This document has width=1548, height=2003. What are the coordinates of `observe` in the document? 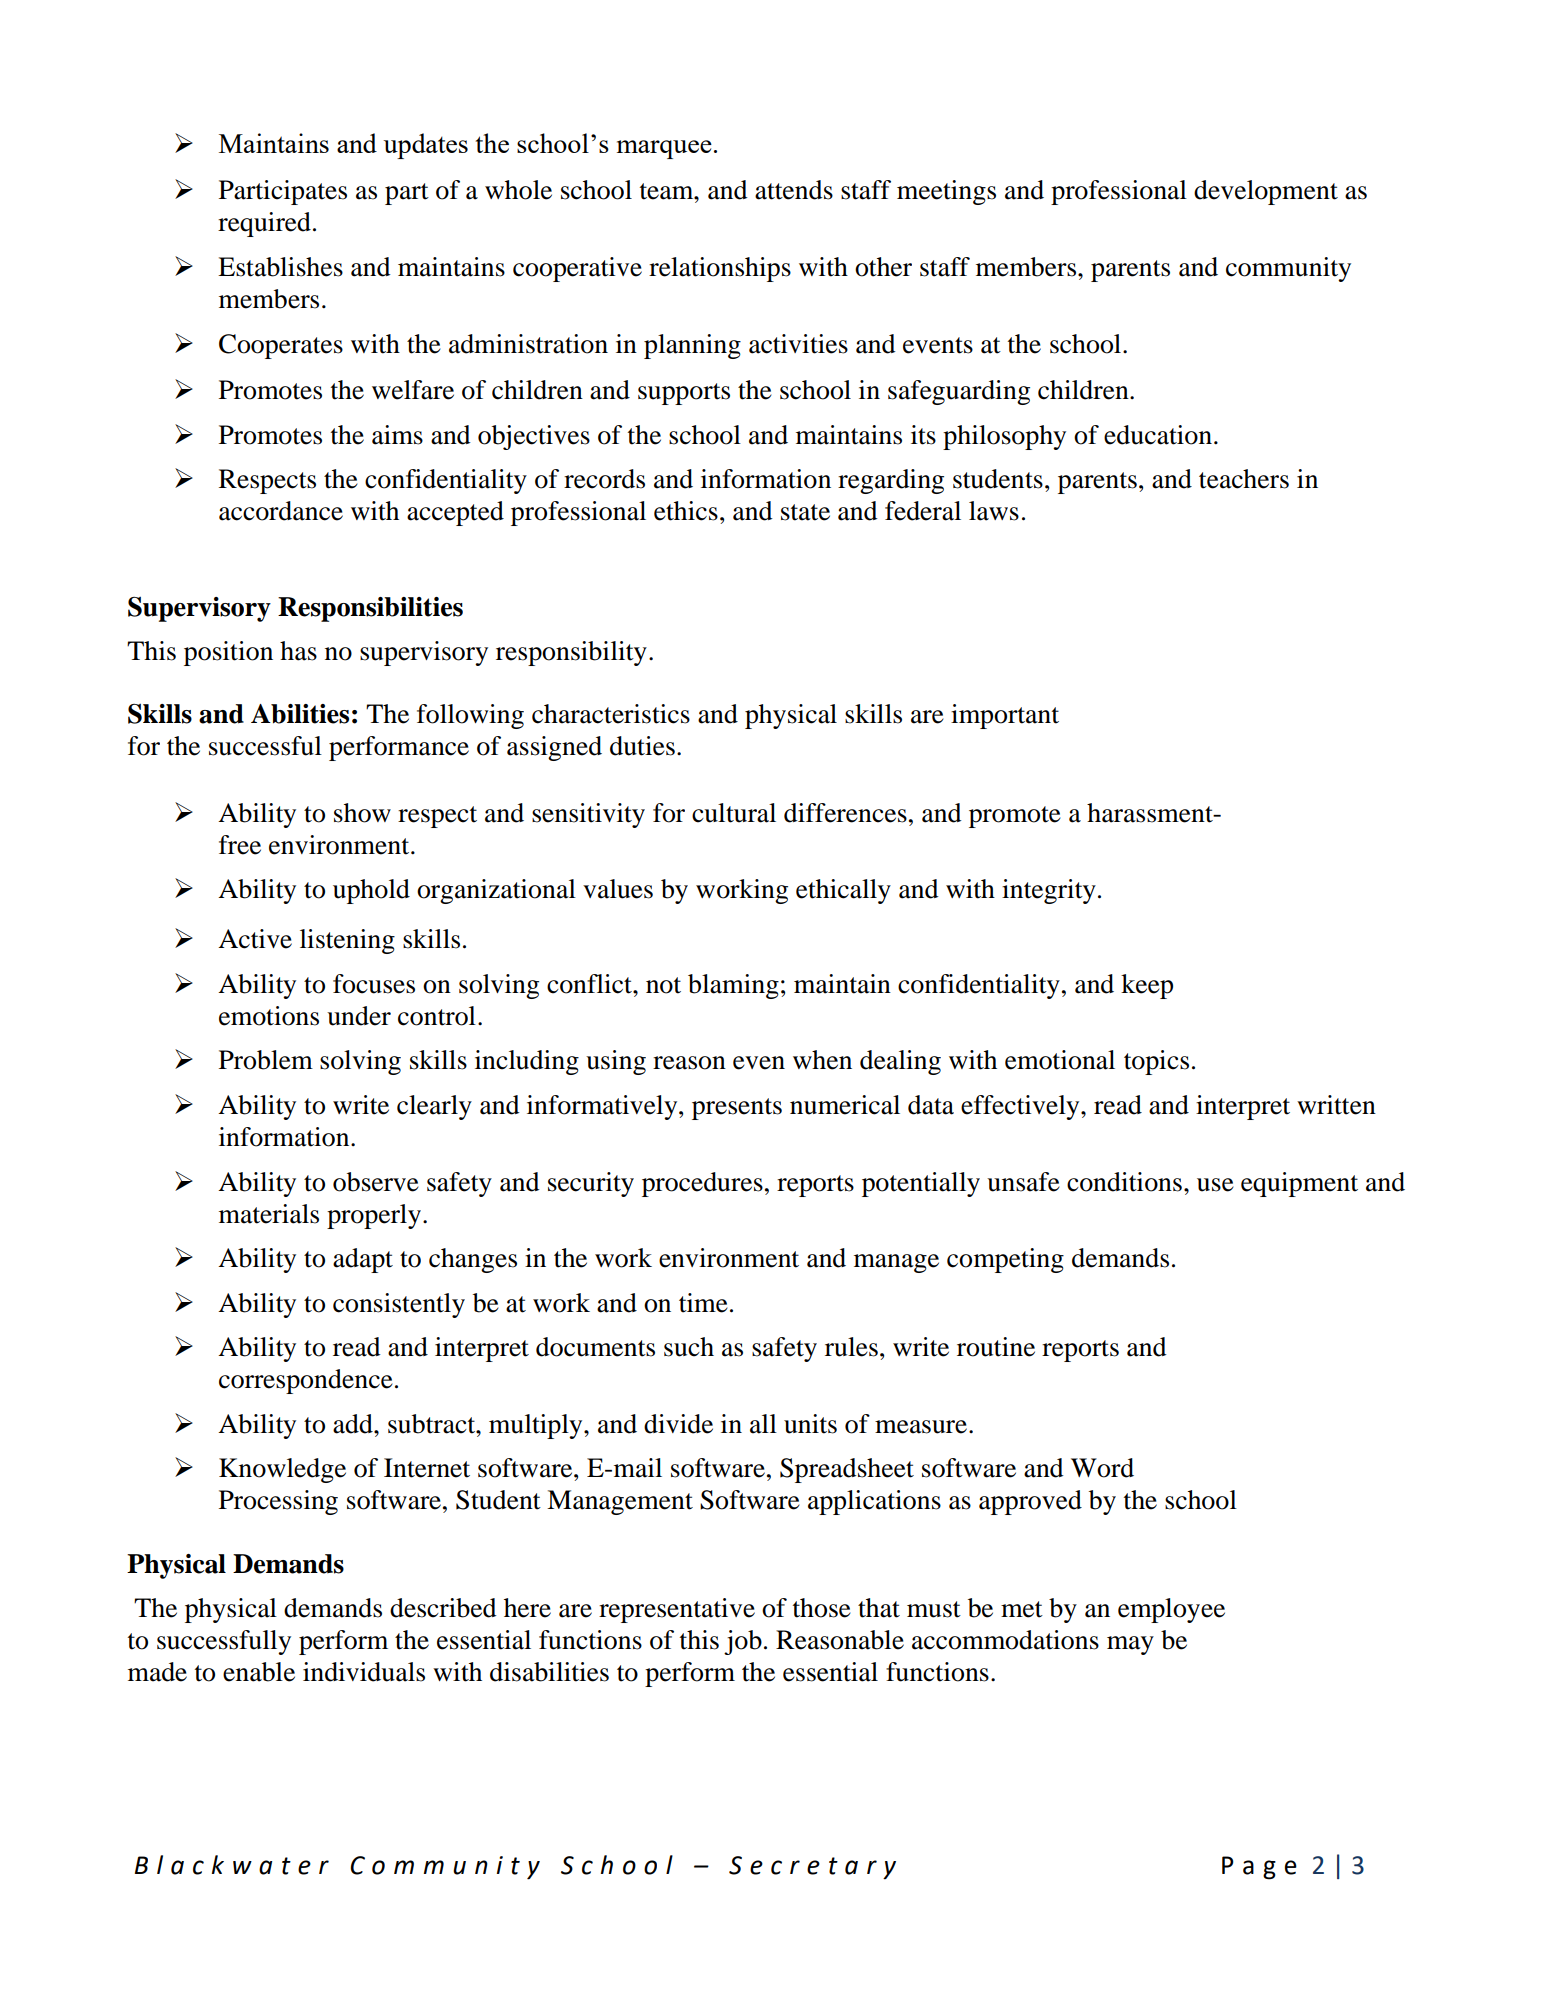 It's located at (376, 1182).
